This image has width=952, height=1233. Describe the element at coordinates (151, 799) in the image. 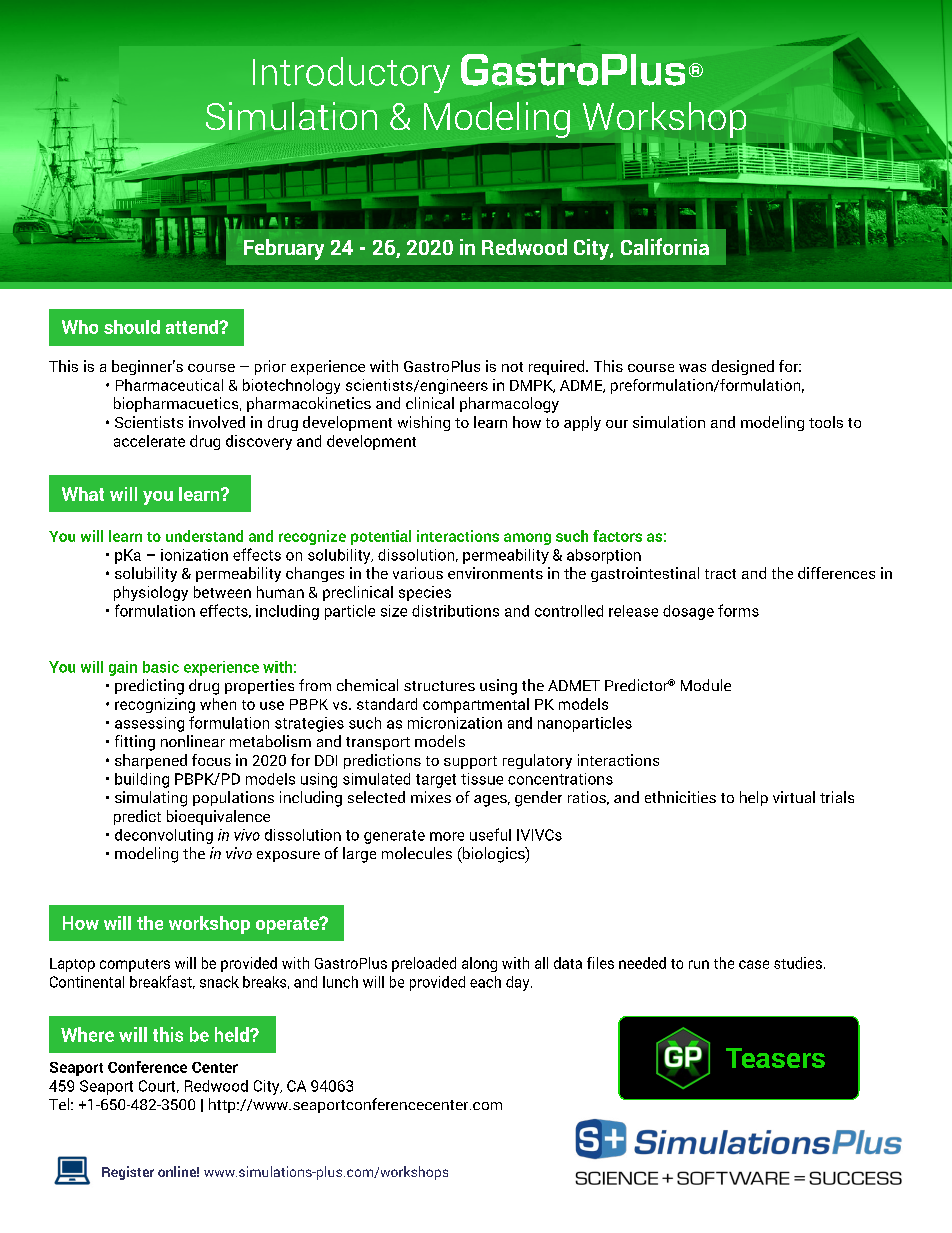

I see `simulating` at that location.
